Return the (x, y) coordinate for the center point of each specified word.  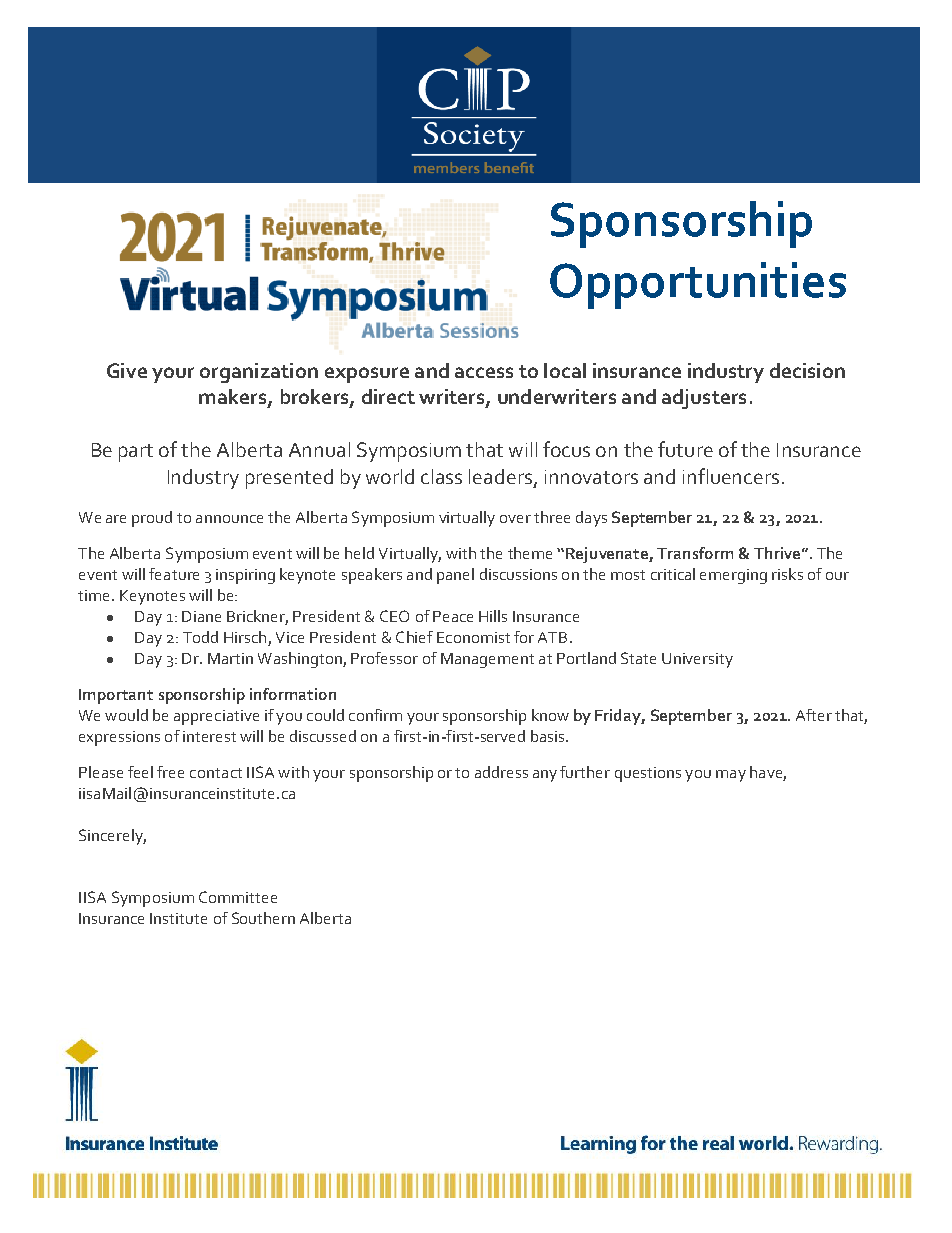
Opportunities (698, 285)
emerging (733, 576)
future (685, 449)
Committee (238, 897)
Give (127, 370)
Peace (453, 616)
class (441, 476)
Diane (201, 616)
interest (209, 736)
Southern (263, 918)
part (136, 453)
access (484, 372)
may (731, 776)
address (501, 772)
